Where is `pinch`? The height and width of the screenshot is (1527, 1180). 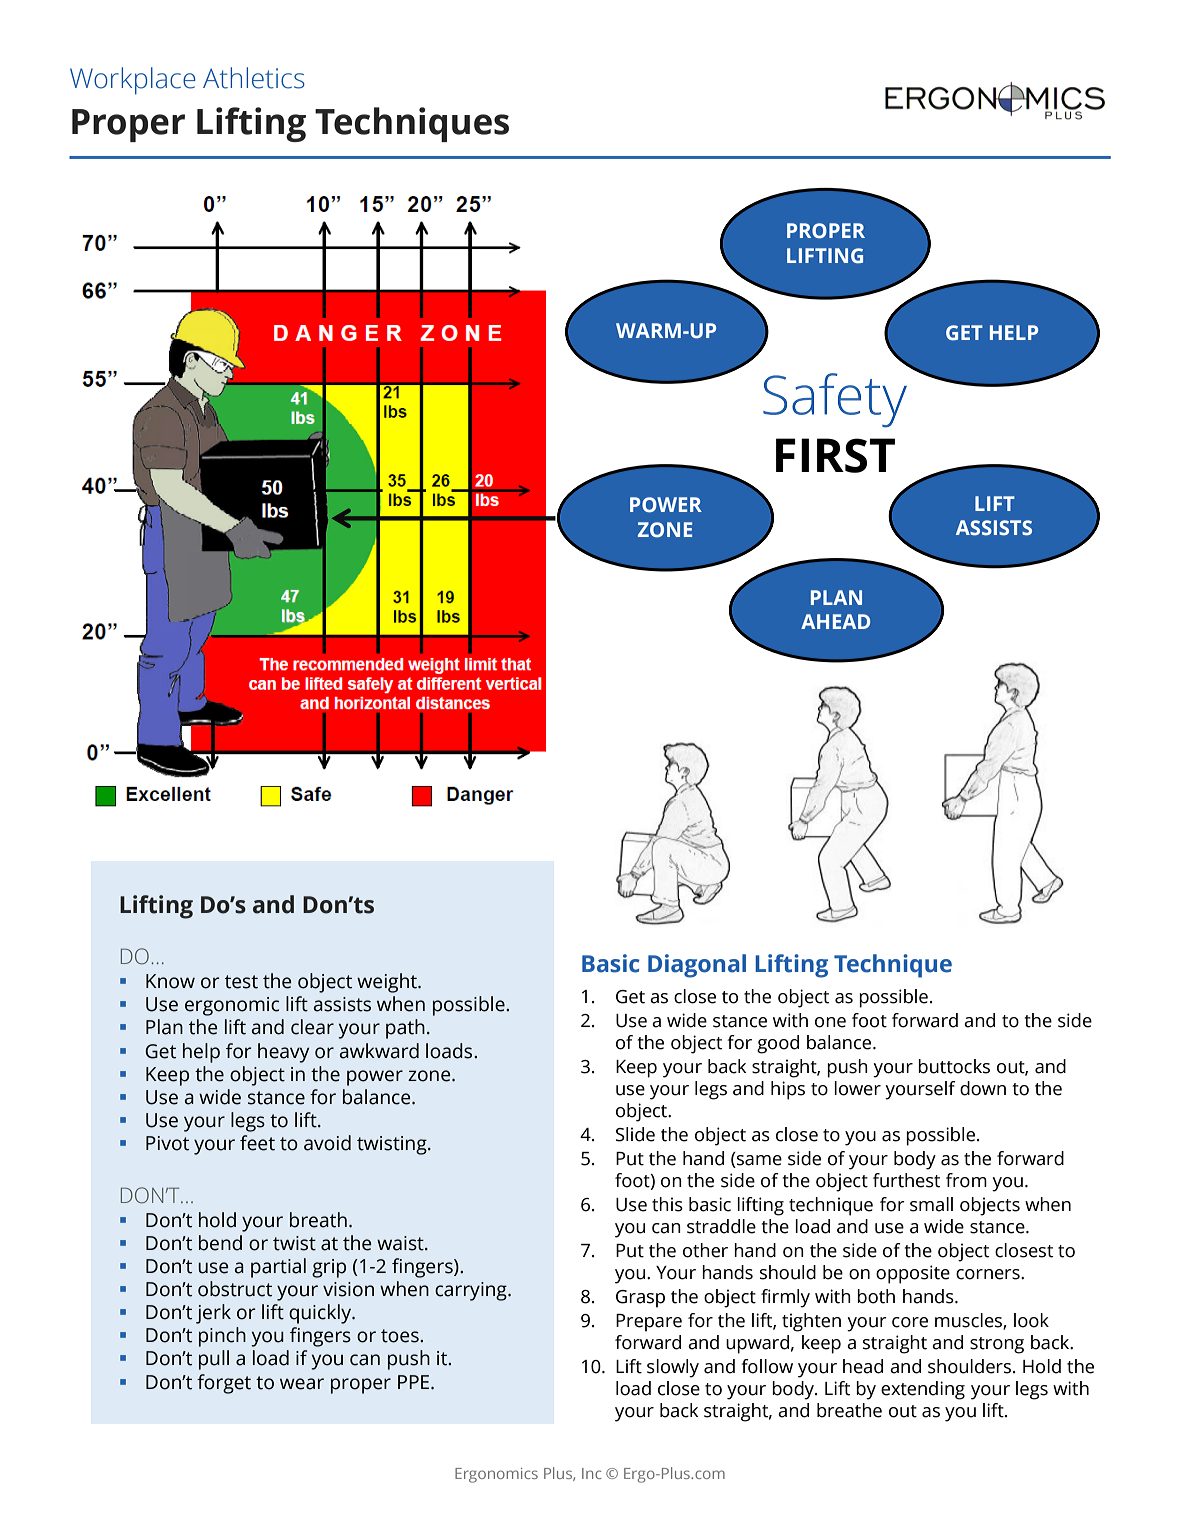 pinch is located at coordinates (222, 1337).
